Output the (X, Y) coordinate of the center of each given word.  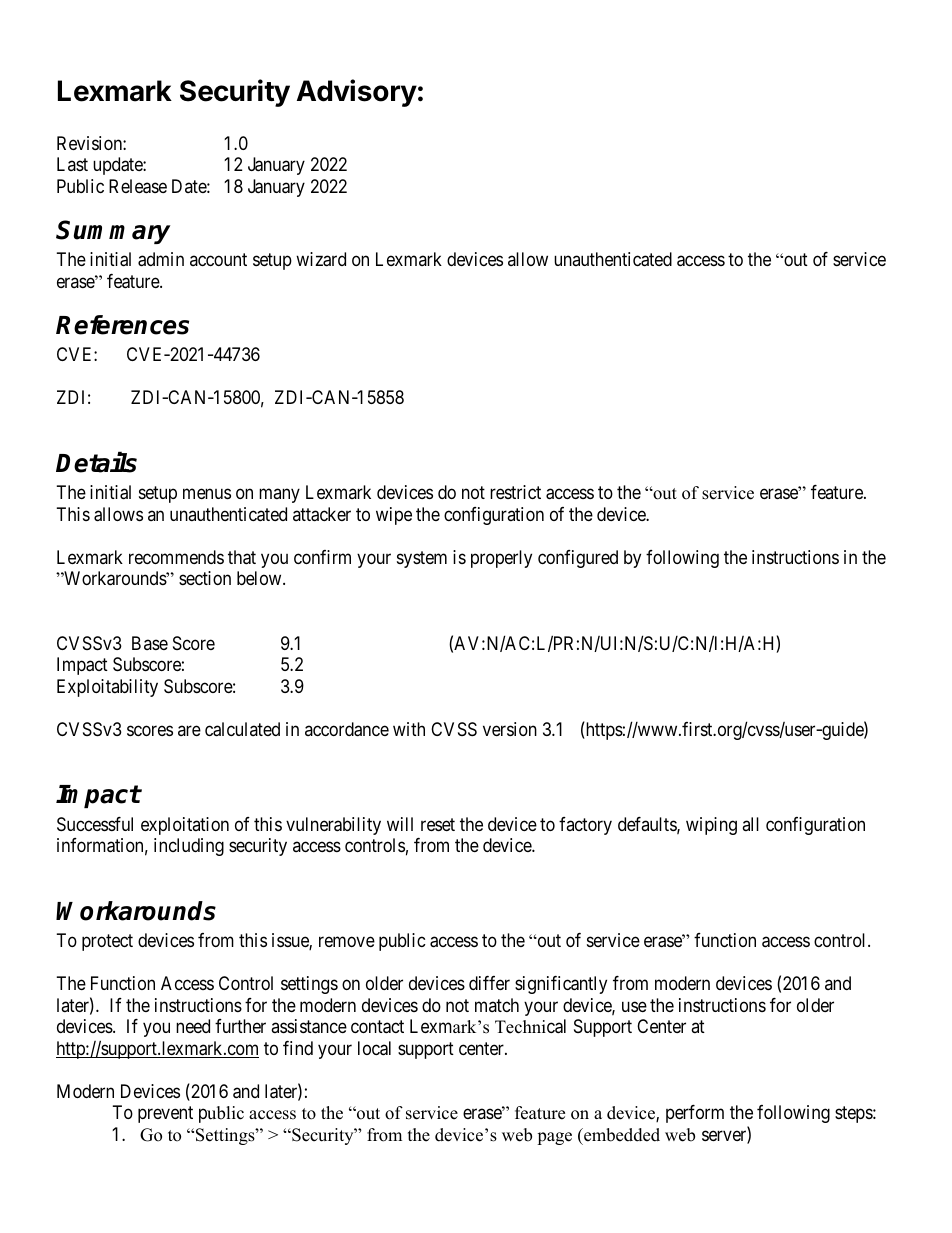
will (400, 824)
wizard (321, 259)
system (422, 559)
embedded (621, 1135)
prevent (165, 1114)
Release (138, 186)
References (122, 325)
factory (585, 826)
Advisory (357, 93)
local (374, 1048)
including (189, 847)
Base (150, 643)
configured (578, 559)
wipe (394, 516)
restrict (515, 492)
